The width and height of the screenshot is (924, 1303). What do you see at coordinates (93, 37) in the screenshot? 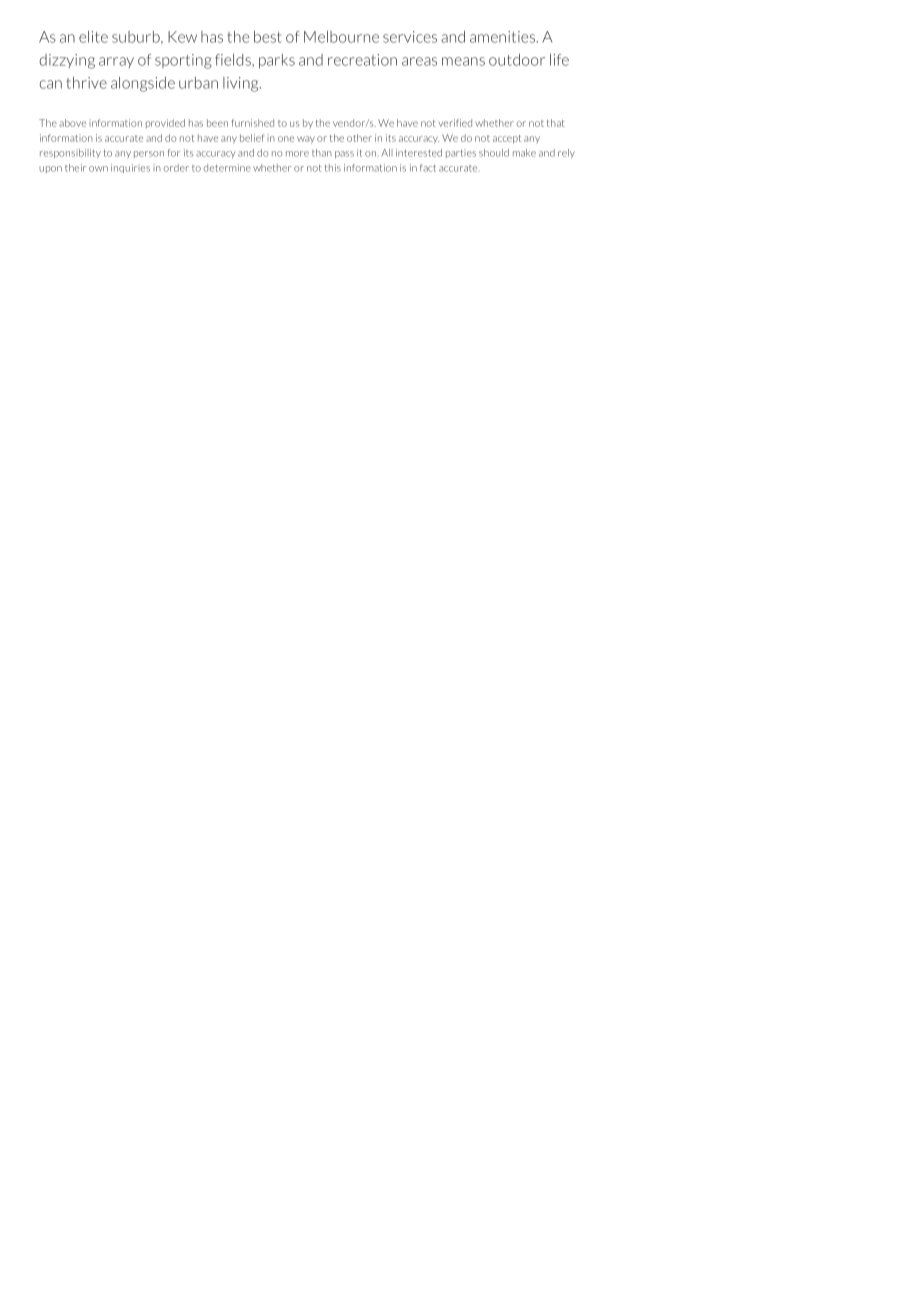
I see `elite` at bounding box center [93, 37].
